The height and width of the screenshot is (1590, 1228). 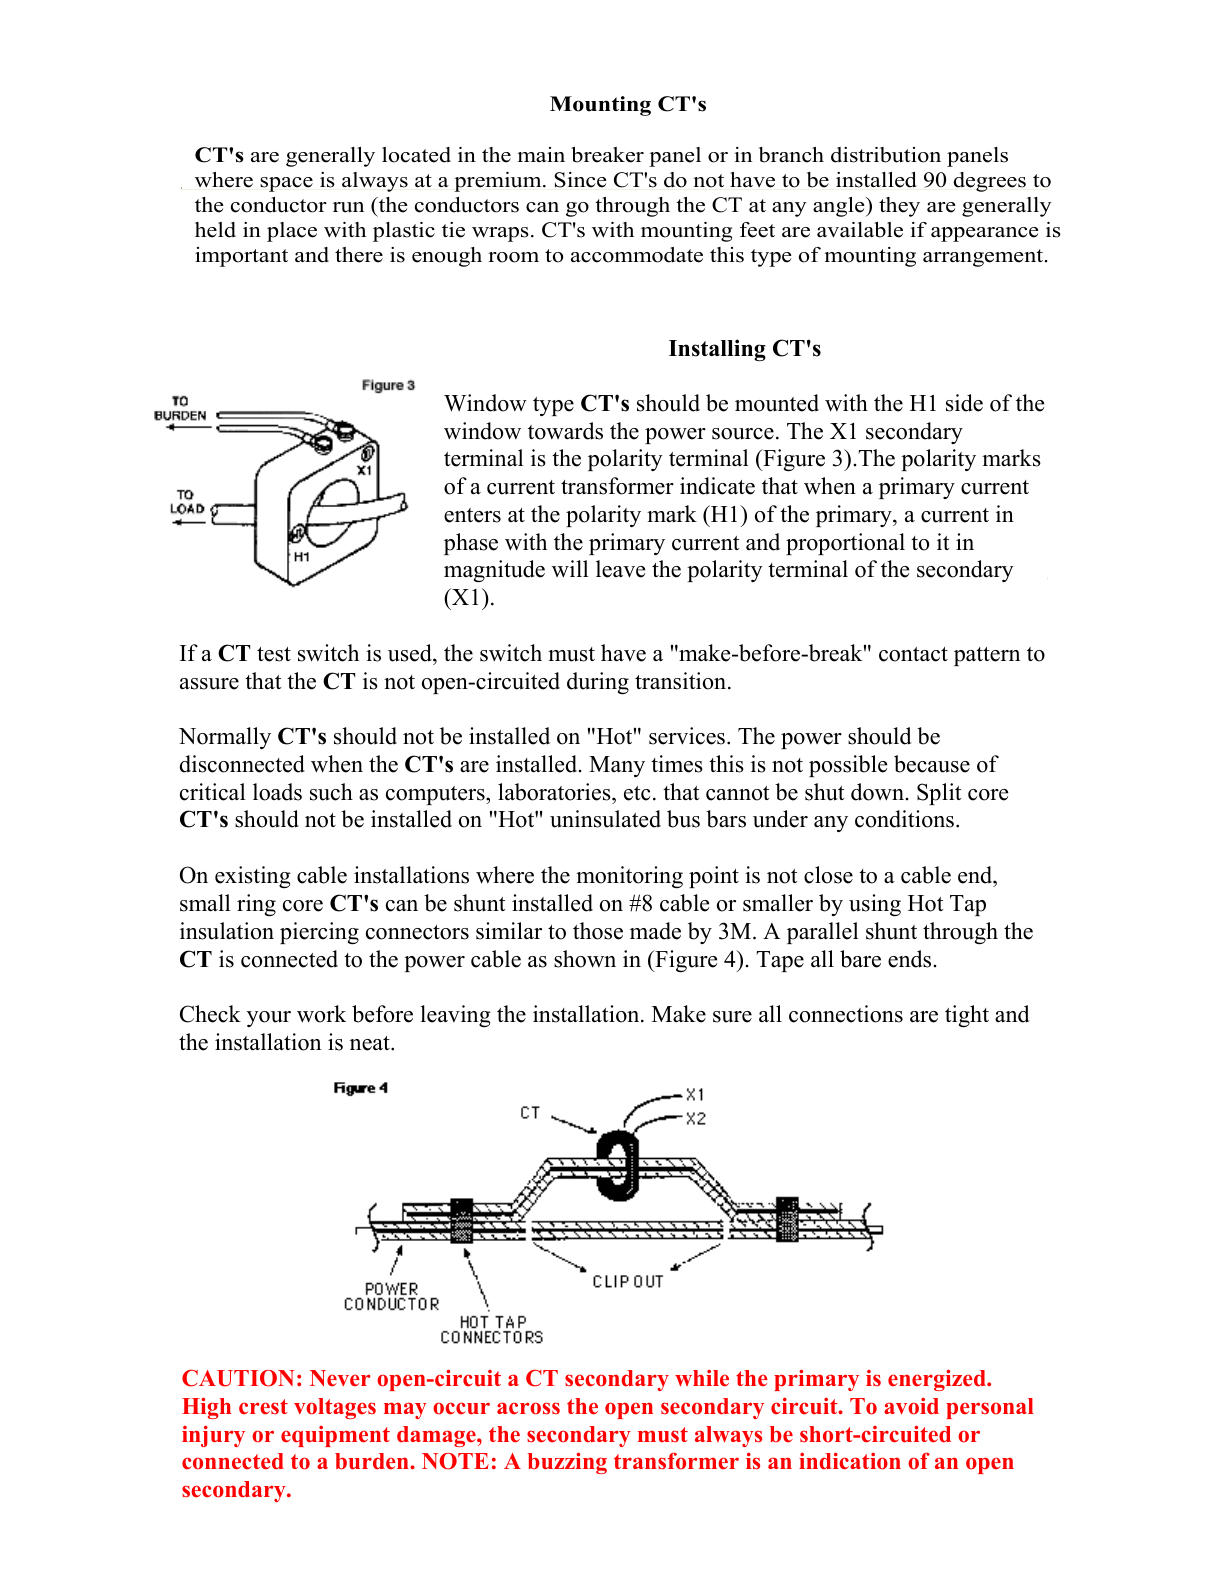 What do you see at coordinates (911, 1406) in the screenshot?
I see `avoid` at bounding box center [911, 1406].
